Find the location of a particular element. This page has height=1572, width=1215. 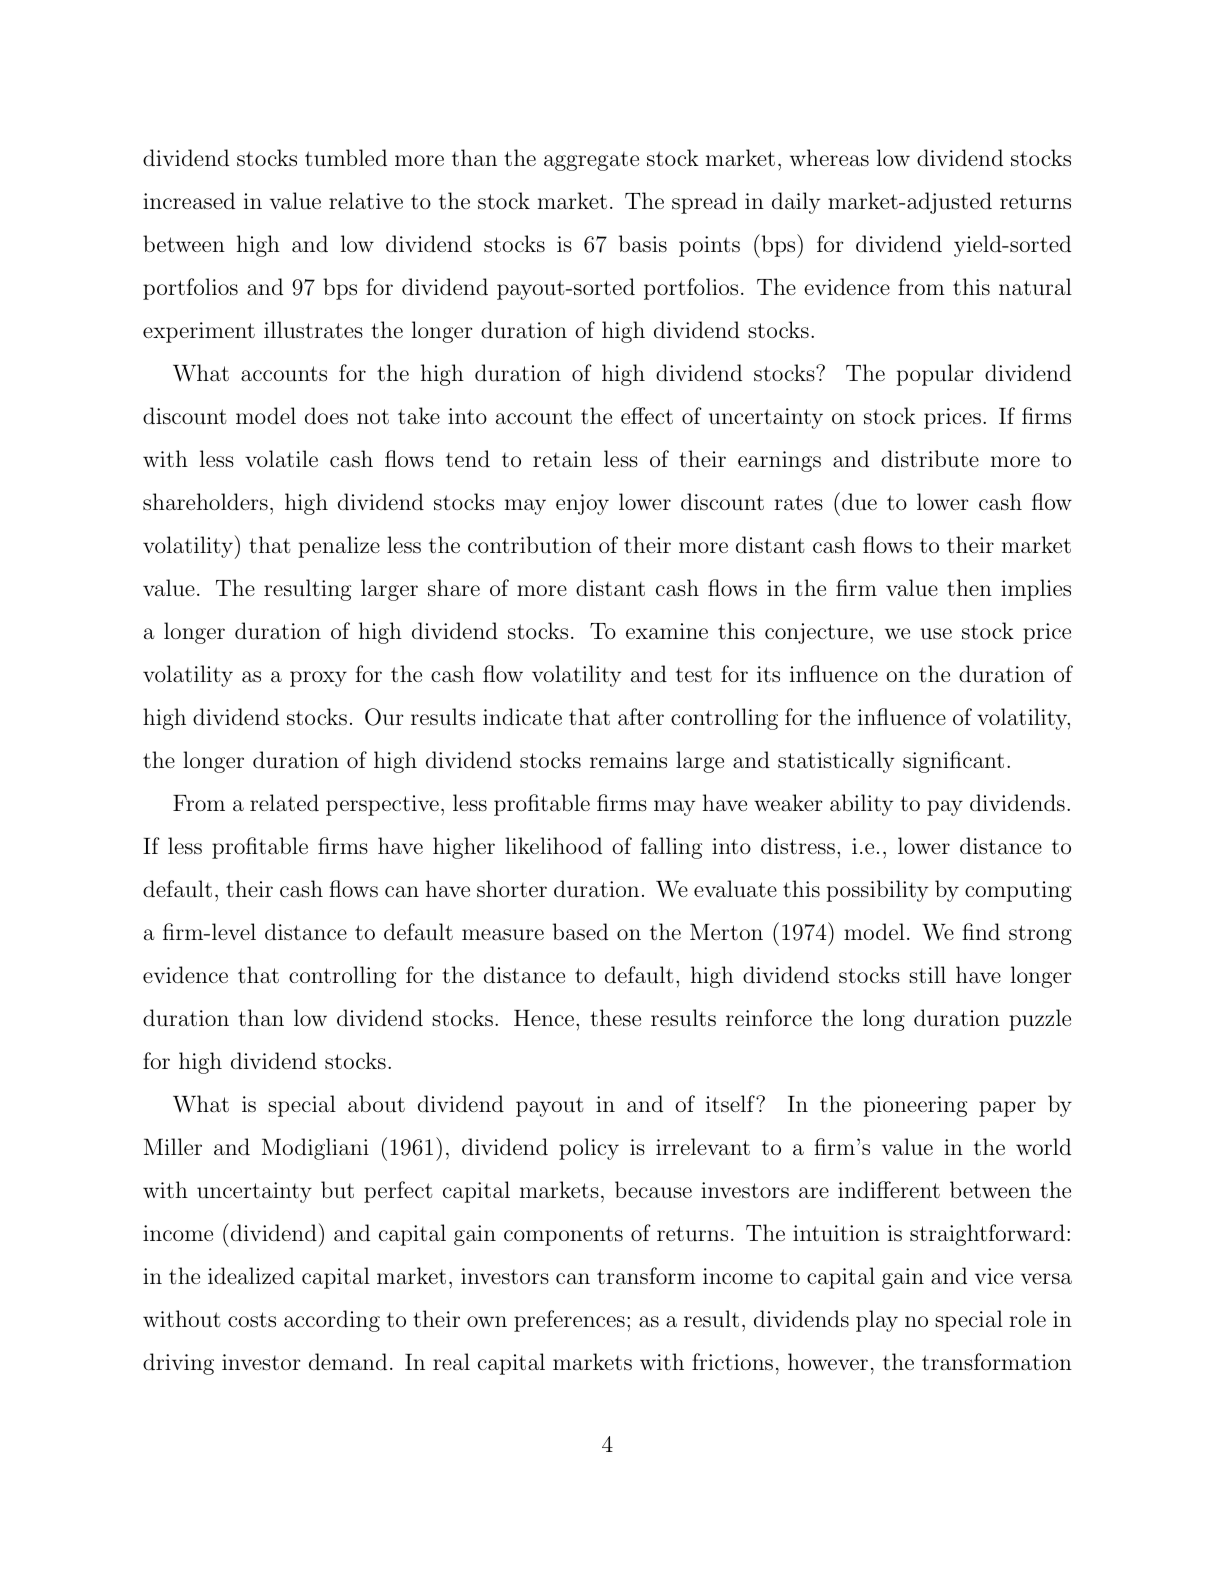

tumbled is located at coordinates (346, 158).
